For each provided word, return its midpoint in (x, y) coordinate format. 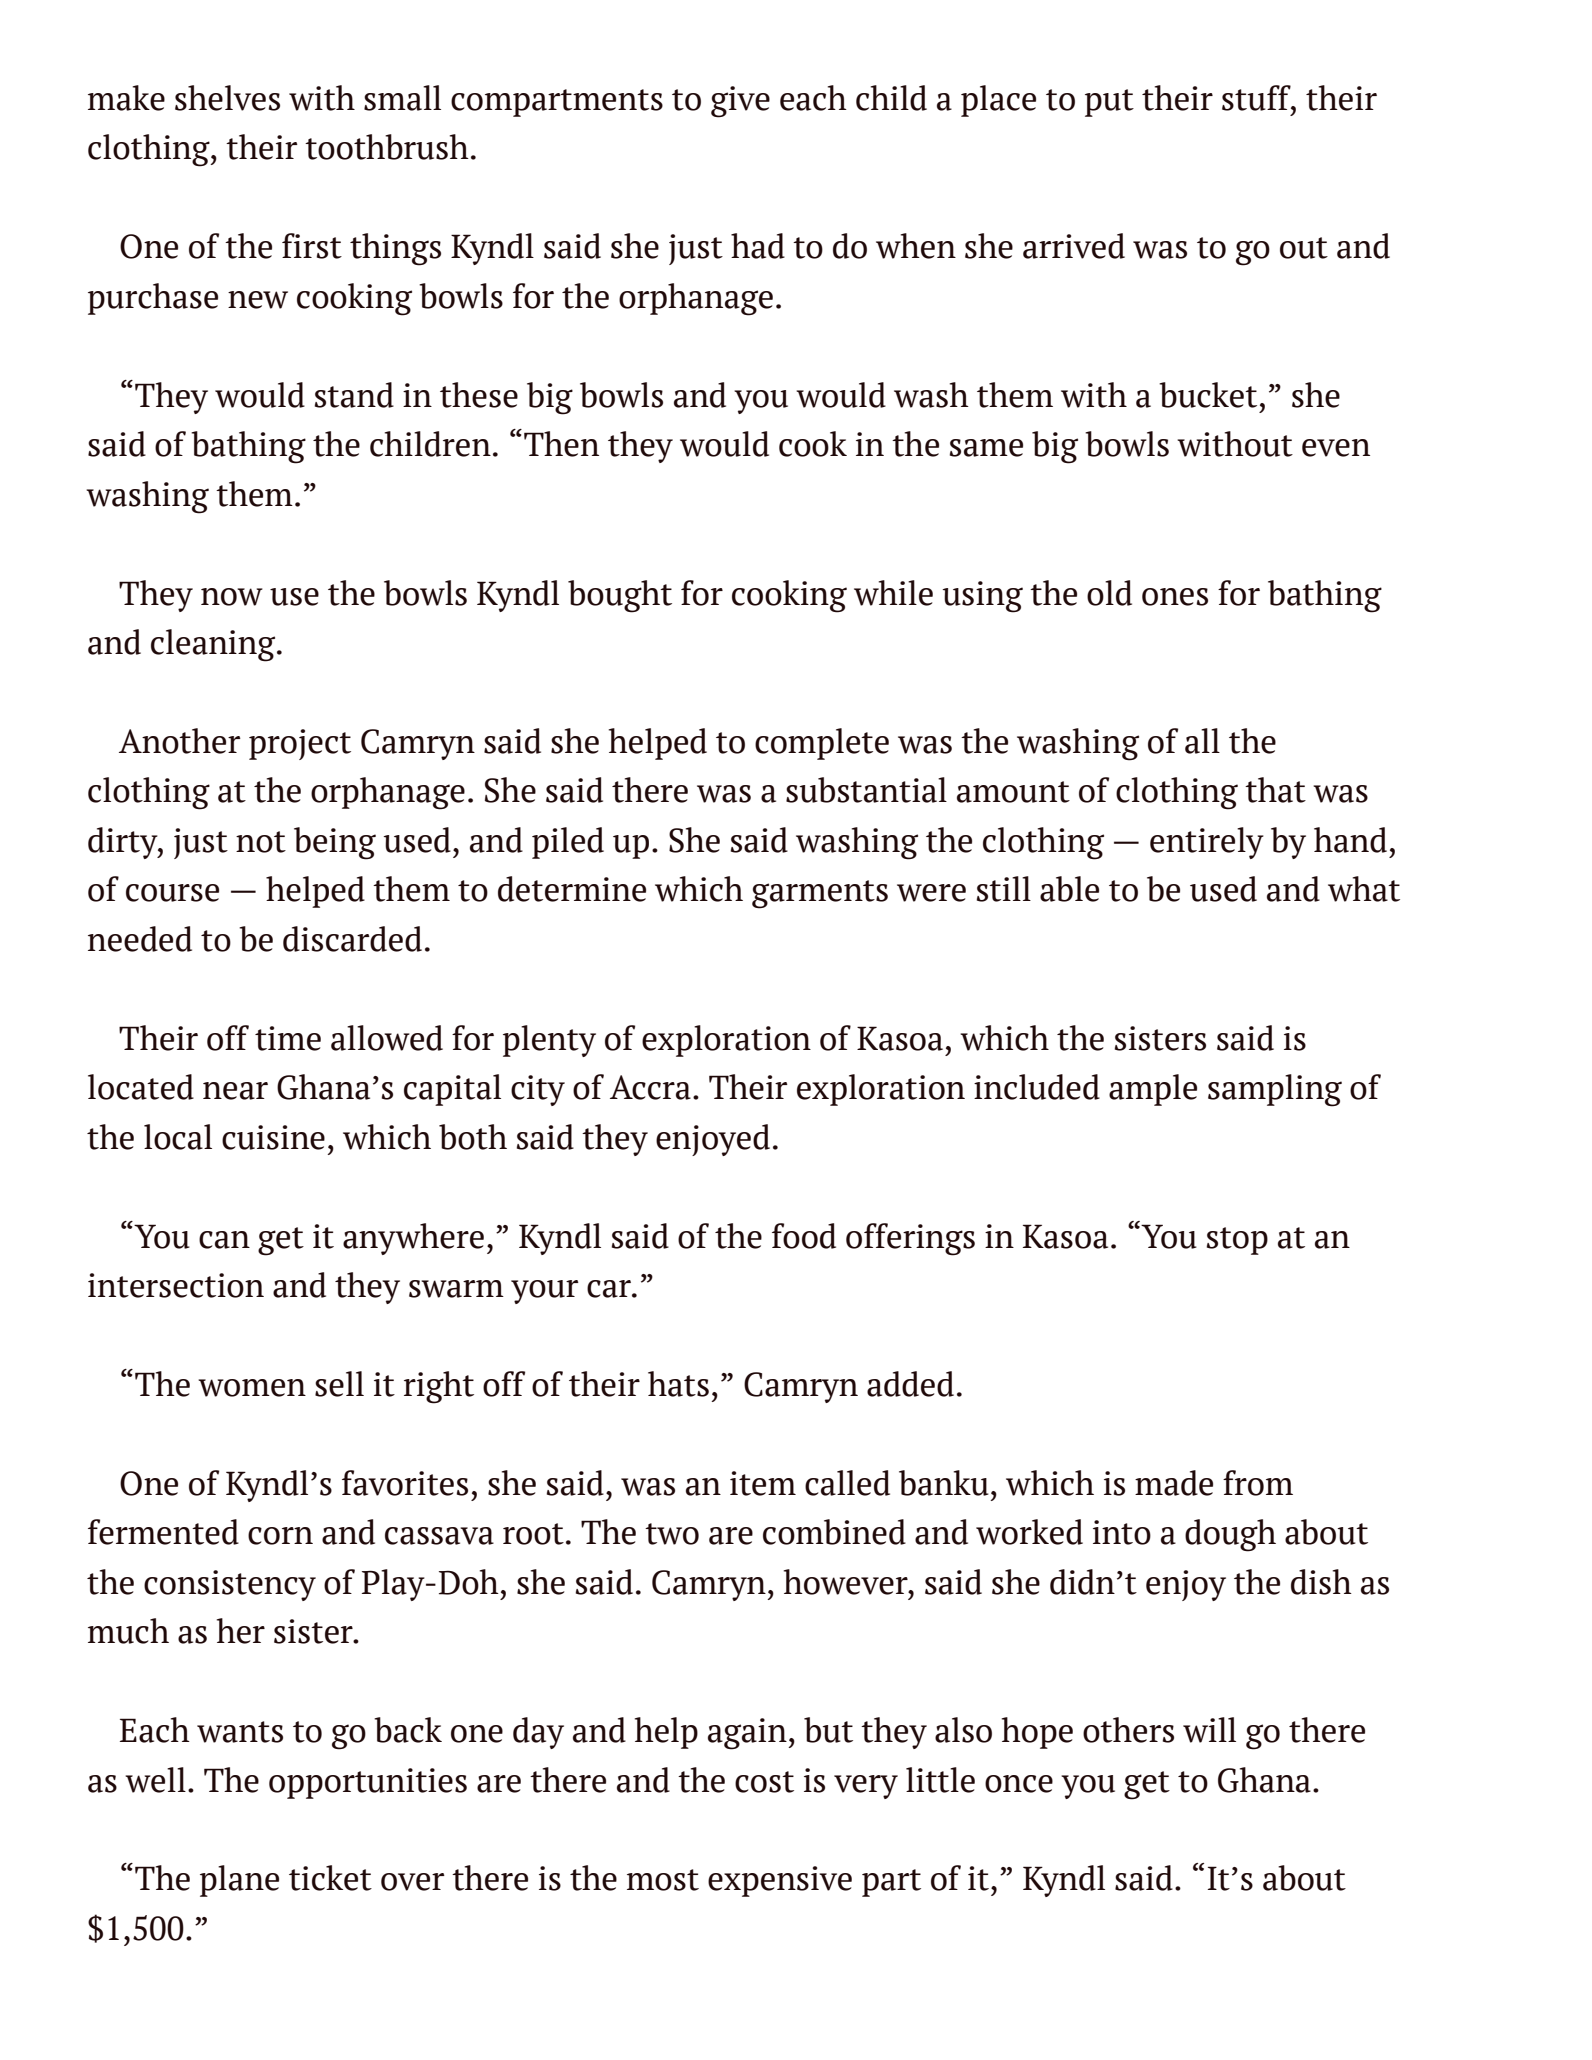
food (804, 1236)
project (300, 744)
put (1109, 103)
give (740, 102)
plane (239, 1881)
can (224, 1240)
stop (1237, 1241)
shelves (227, 98)
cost (764, 1782)
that (1275, 790)
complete (822, 744)
